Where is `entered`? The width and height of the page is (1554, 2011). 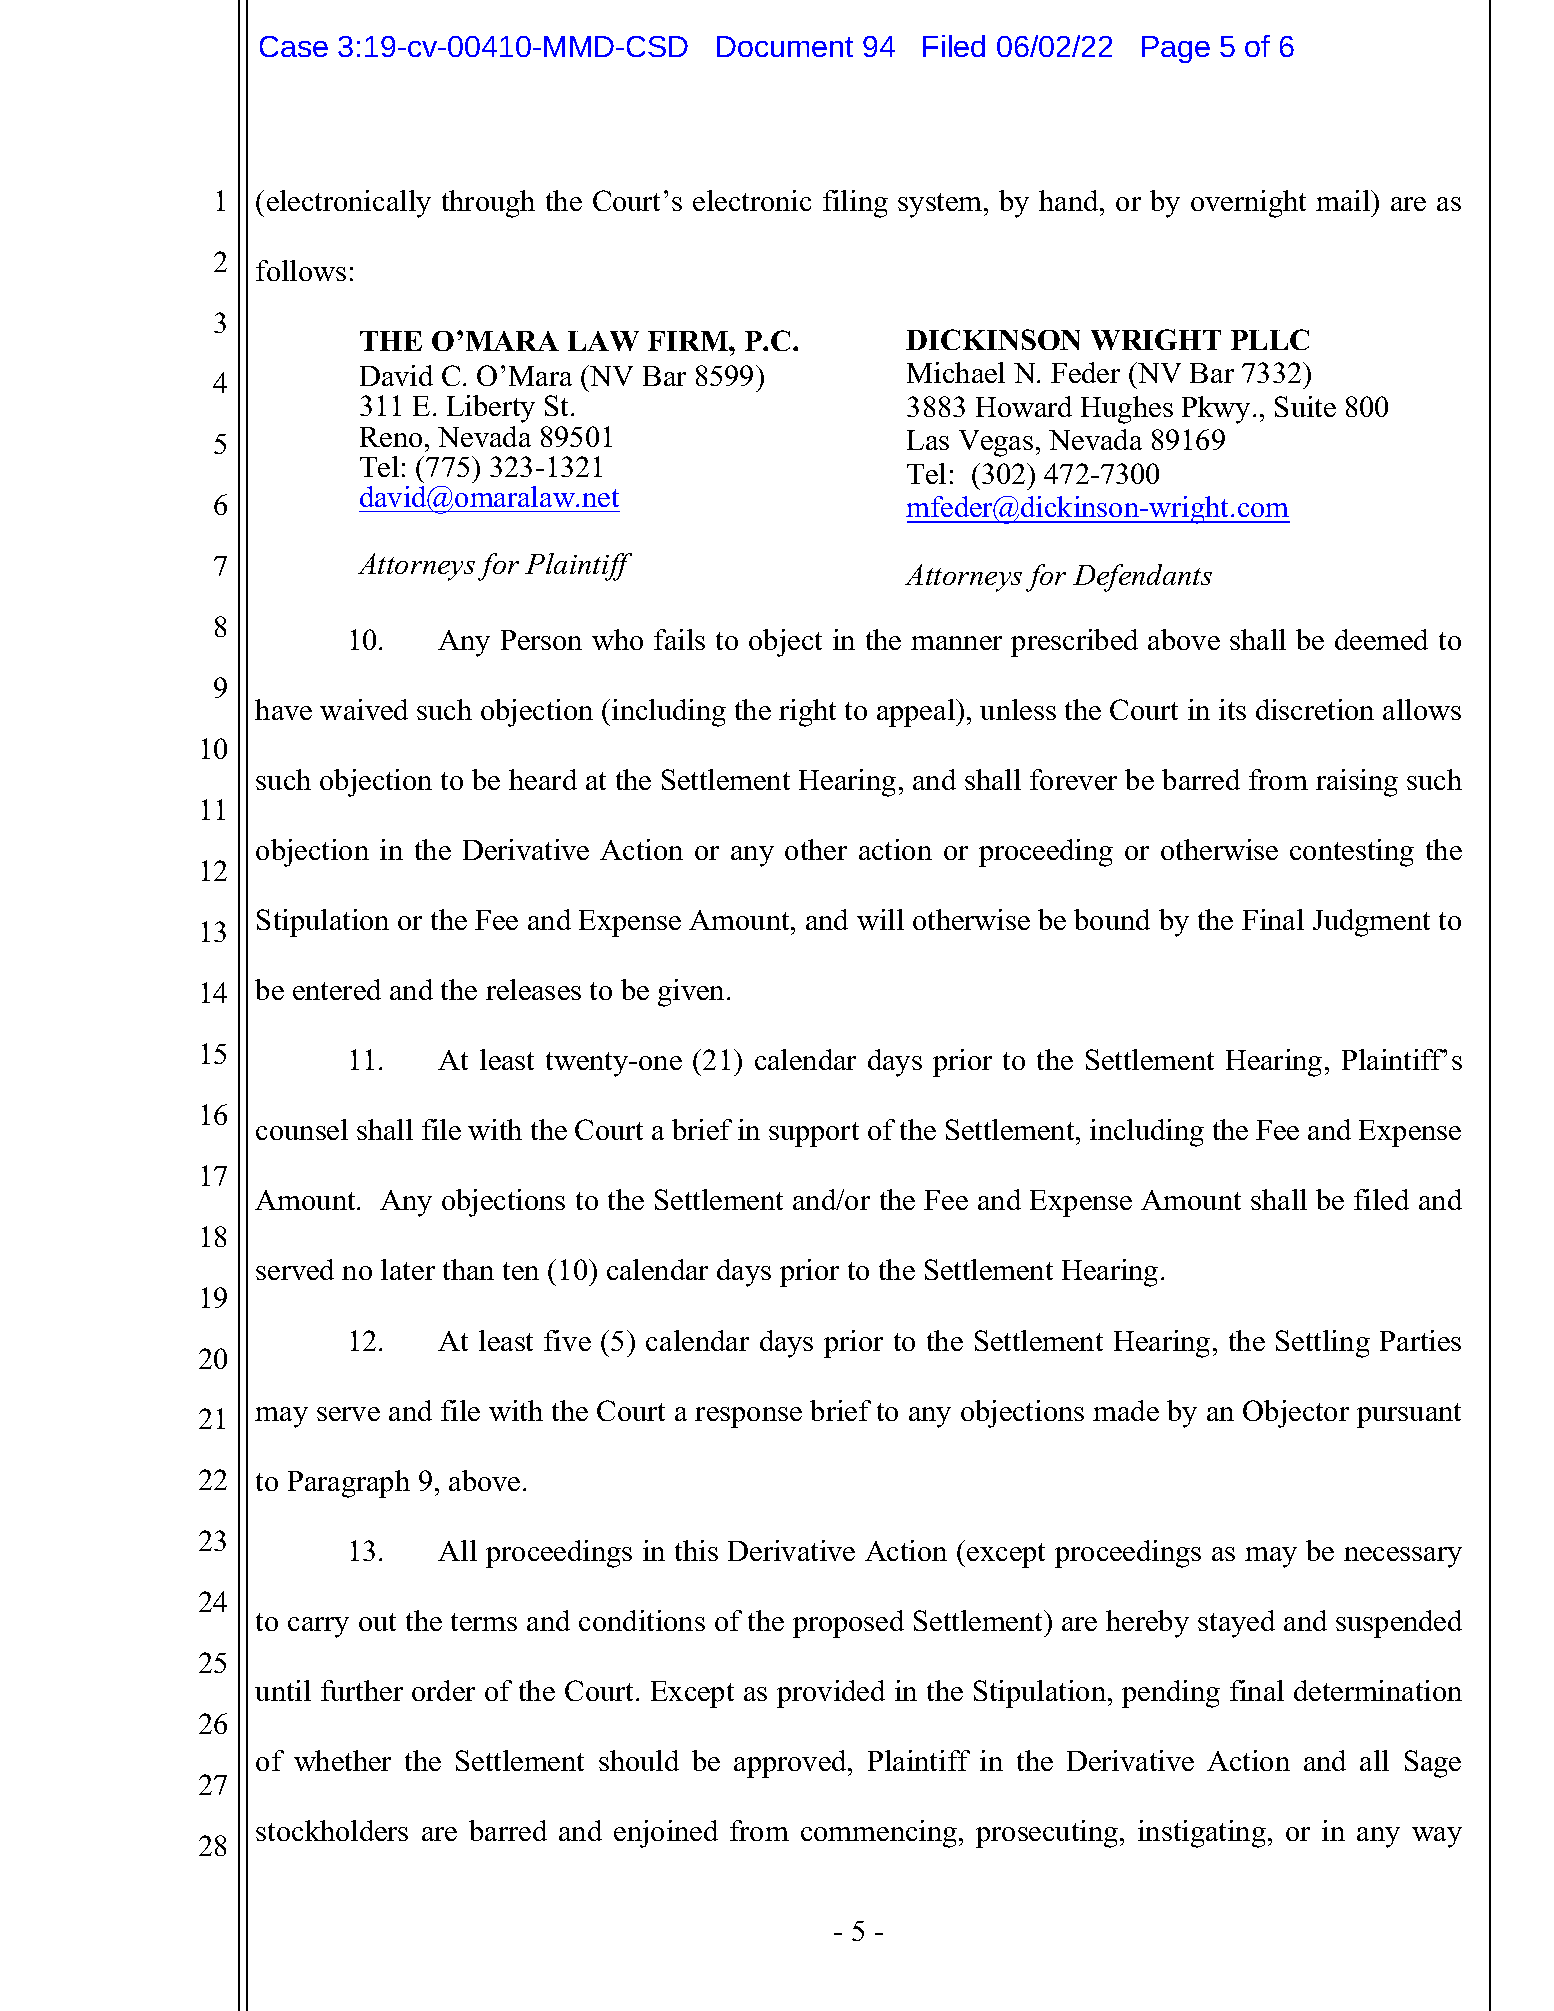 entered is located at coordinates (337, 989).
